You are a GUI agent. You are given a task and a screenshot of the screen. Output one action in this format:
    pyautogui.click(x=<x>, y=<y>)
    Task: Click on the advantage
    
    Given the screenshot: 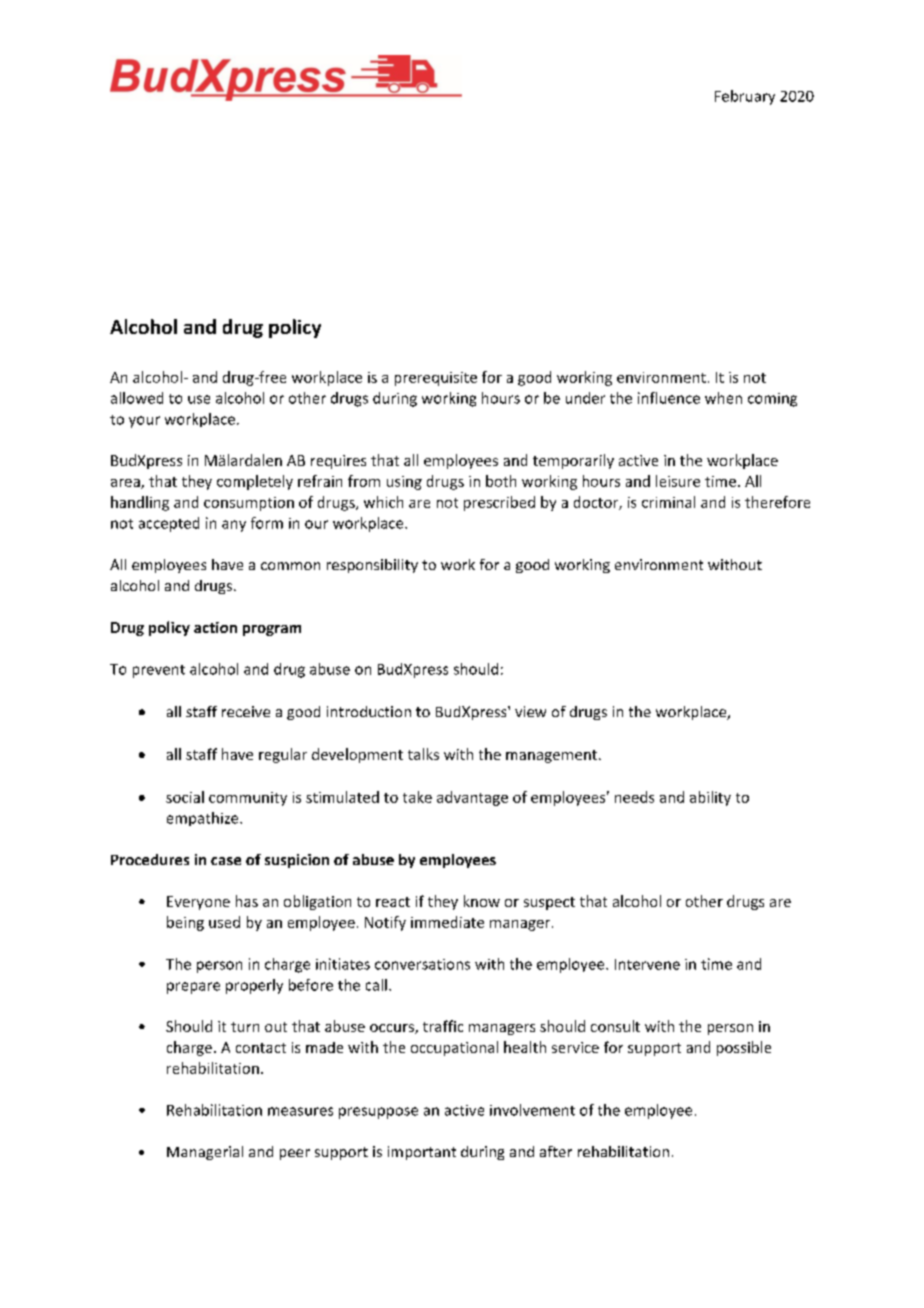 What is the action you would take?
    pyautogui.click(x=472, y=798)
